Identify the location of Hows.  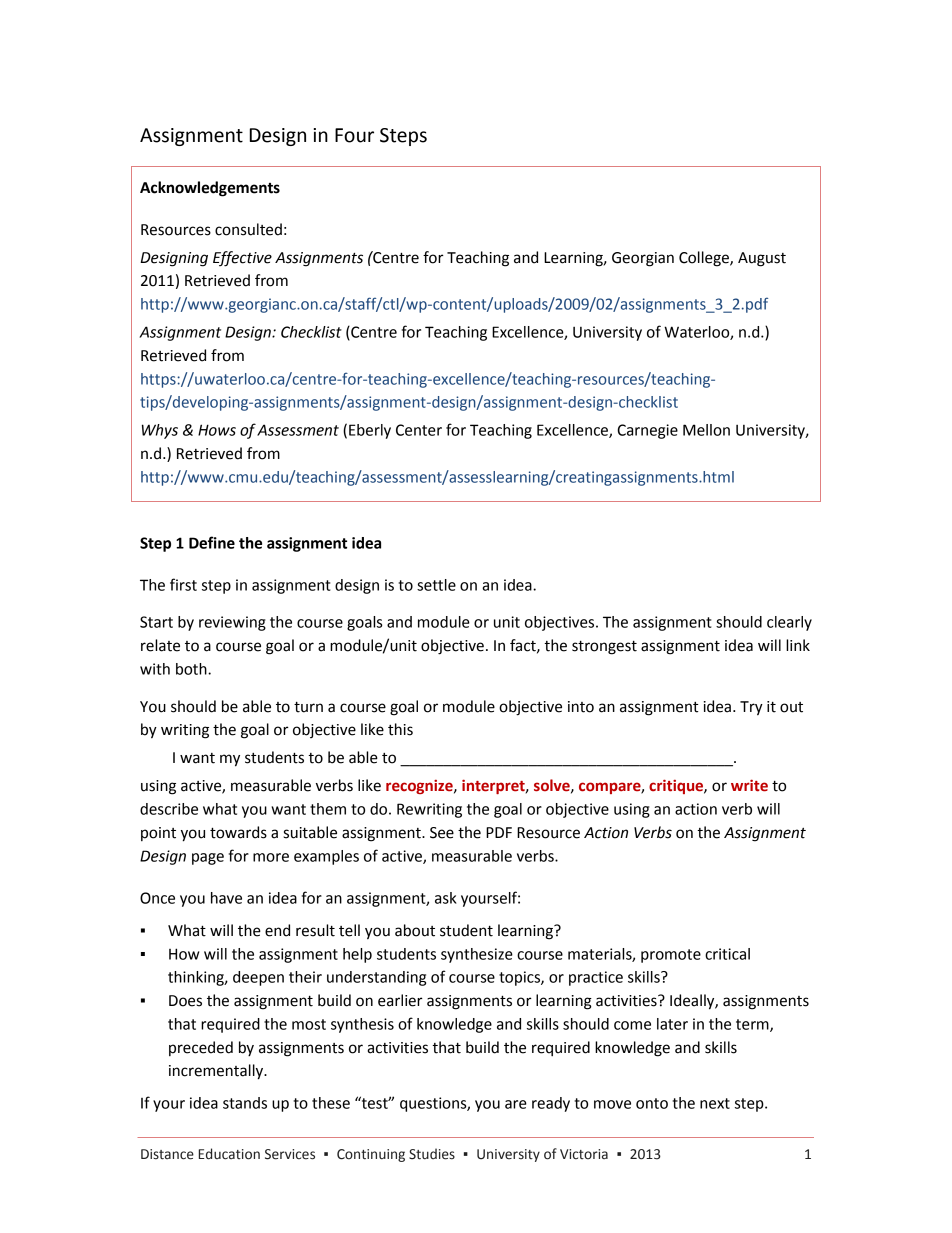
(217, 430).
